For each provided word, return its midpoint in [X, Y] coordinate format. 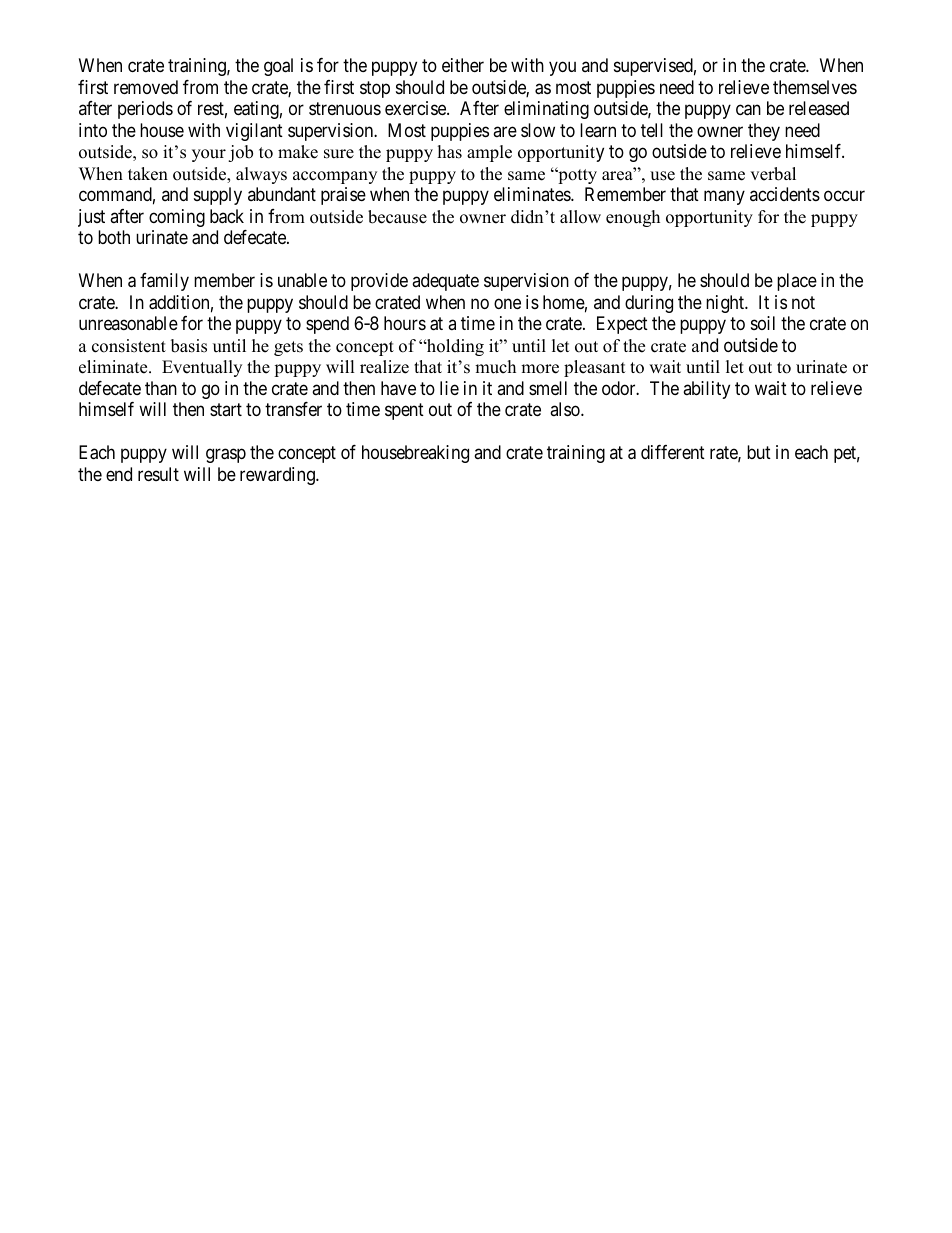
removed [146, 87]
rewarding [278, 476]
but [759, 452]
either [463, 65]
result [158, 474]
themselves [815, 87]
